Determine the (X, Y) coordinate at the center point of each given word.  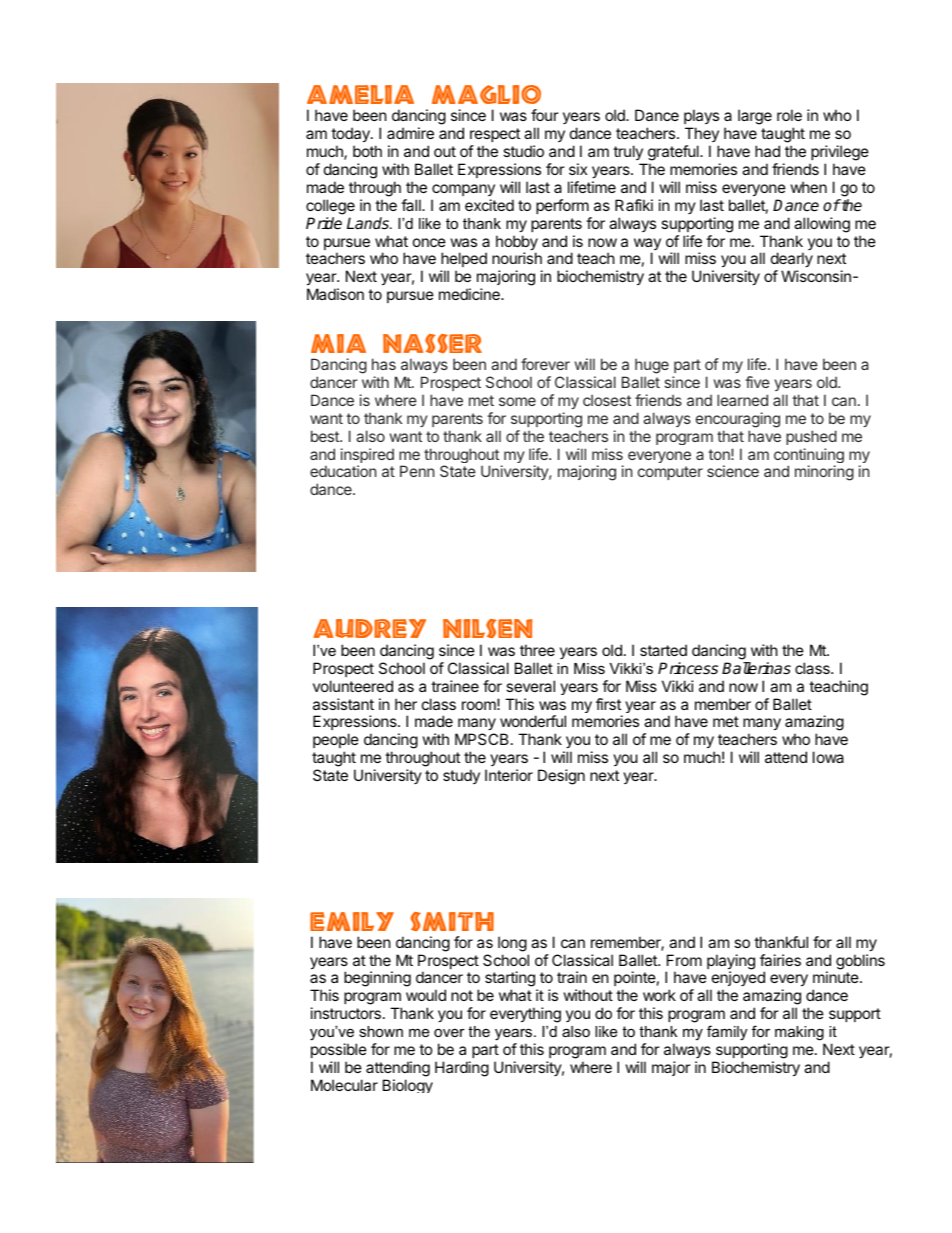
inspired (367, 457)
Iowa (828, 757)
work (659, 995)
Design (561, 777)
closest (607, 400)
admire (410, 133)
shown (381, 1031)
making (799, 1033)
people (336, 740)
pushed (811, 437)
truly (628, 152)
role (789, 115)
